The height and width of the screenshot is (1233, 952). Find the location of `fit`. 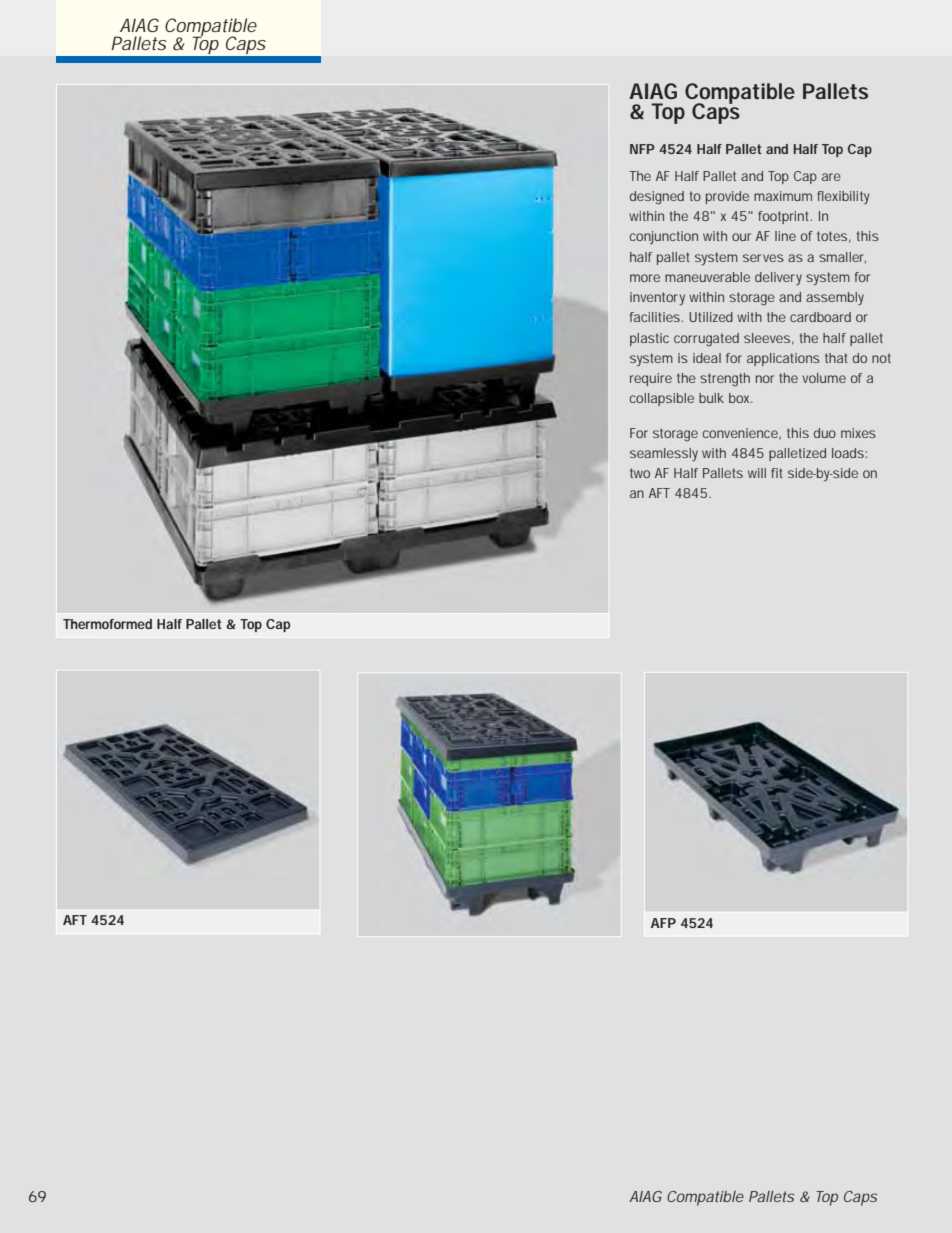

fit is located at coordinates (777, 473).
